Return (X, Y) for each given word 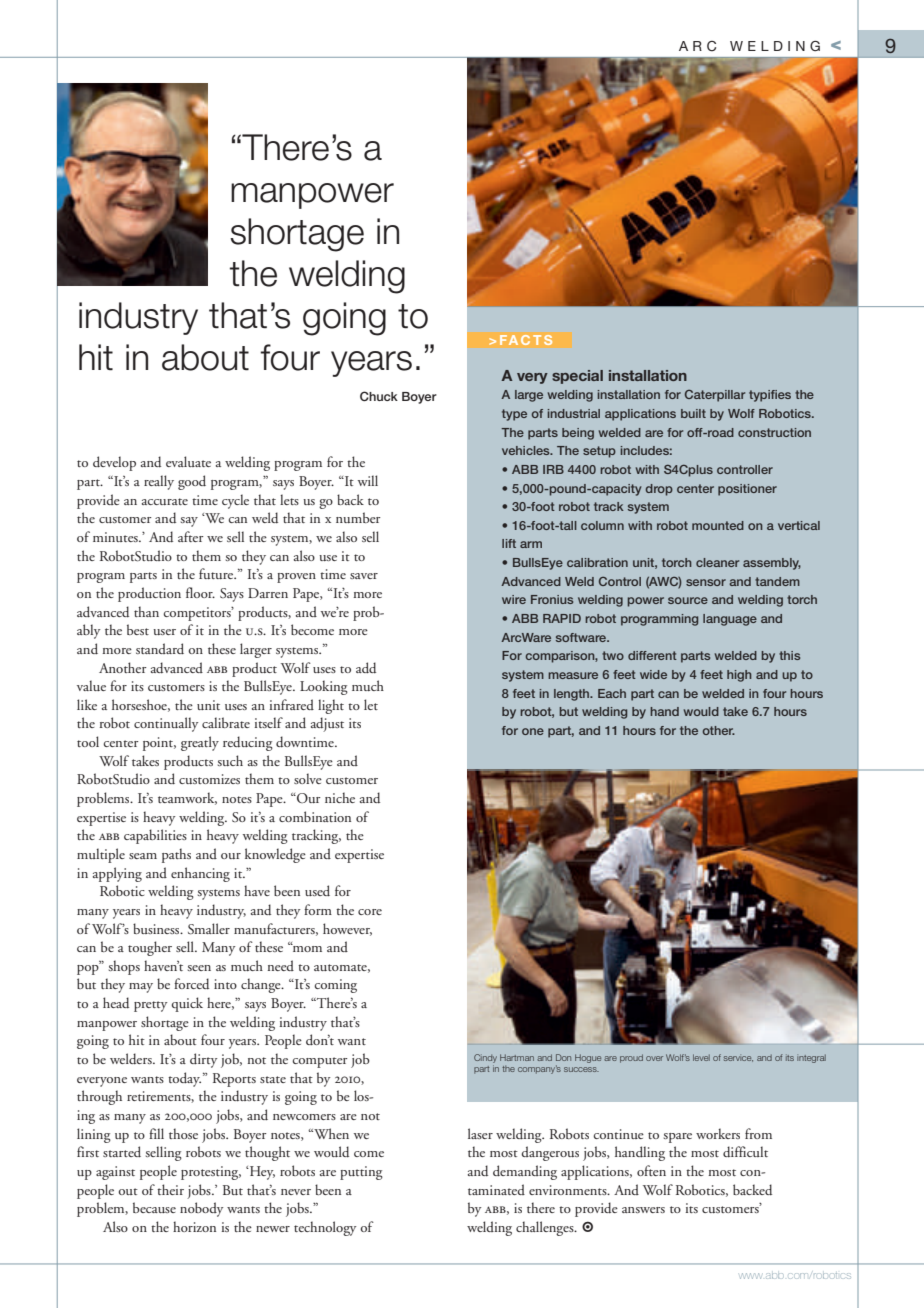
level (701, 1057)
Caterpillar (715, 396)
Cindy (485, 1058)
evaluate (188, 461)
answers (643, 1210)
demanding (525, 1172)
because (154, 1207)
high (739, 676)
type (514, 415)
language (730, 620)
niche (340, 797)
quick (187, 1004)
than (146, 611)
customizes (209, 779)
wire (514, 599)
